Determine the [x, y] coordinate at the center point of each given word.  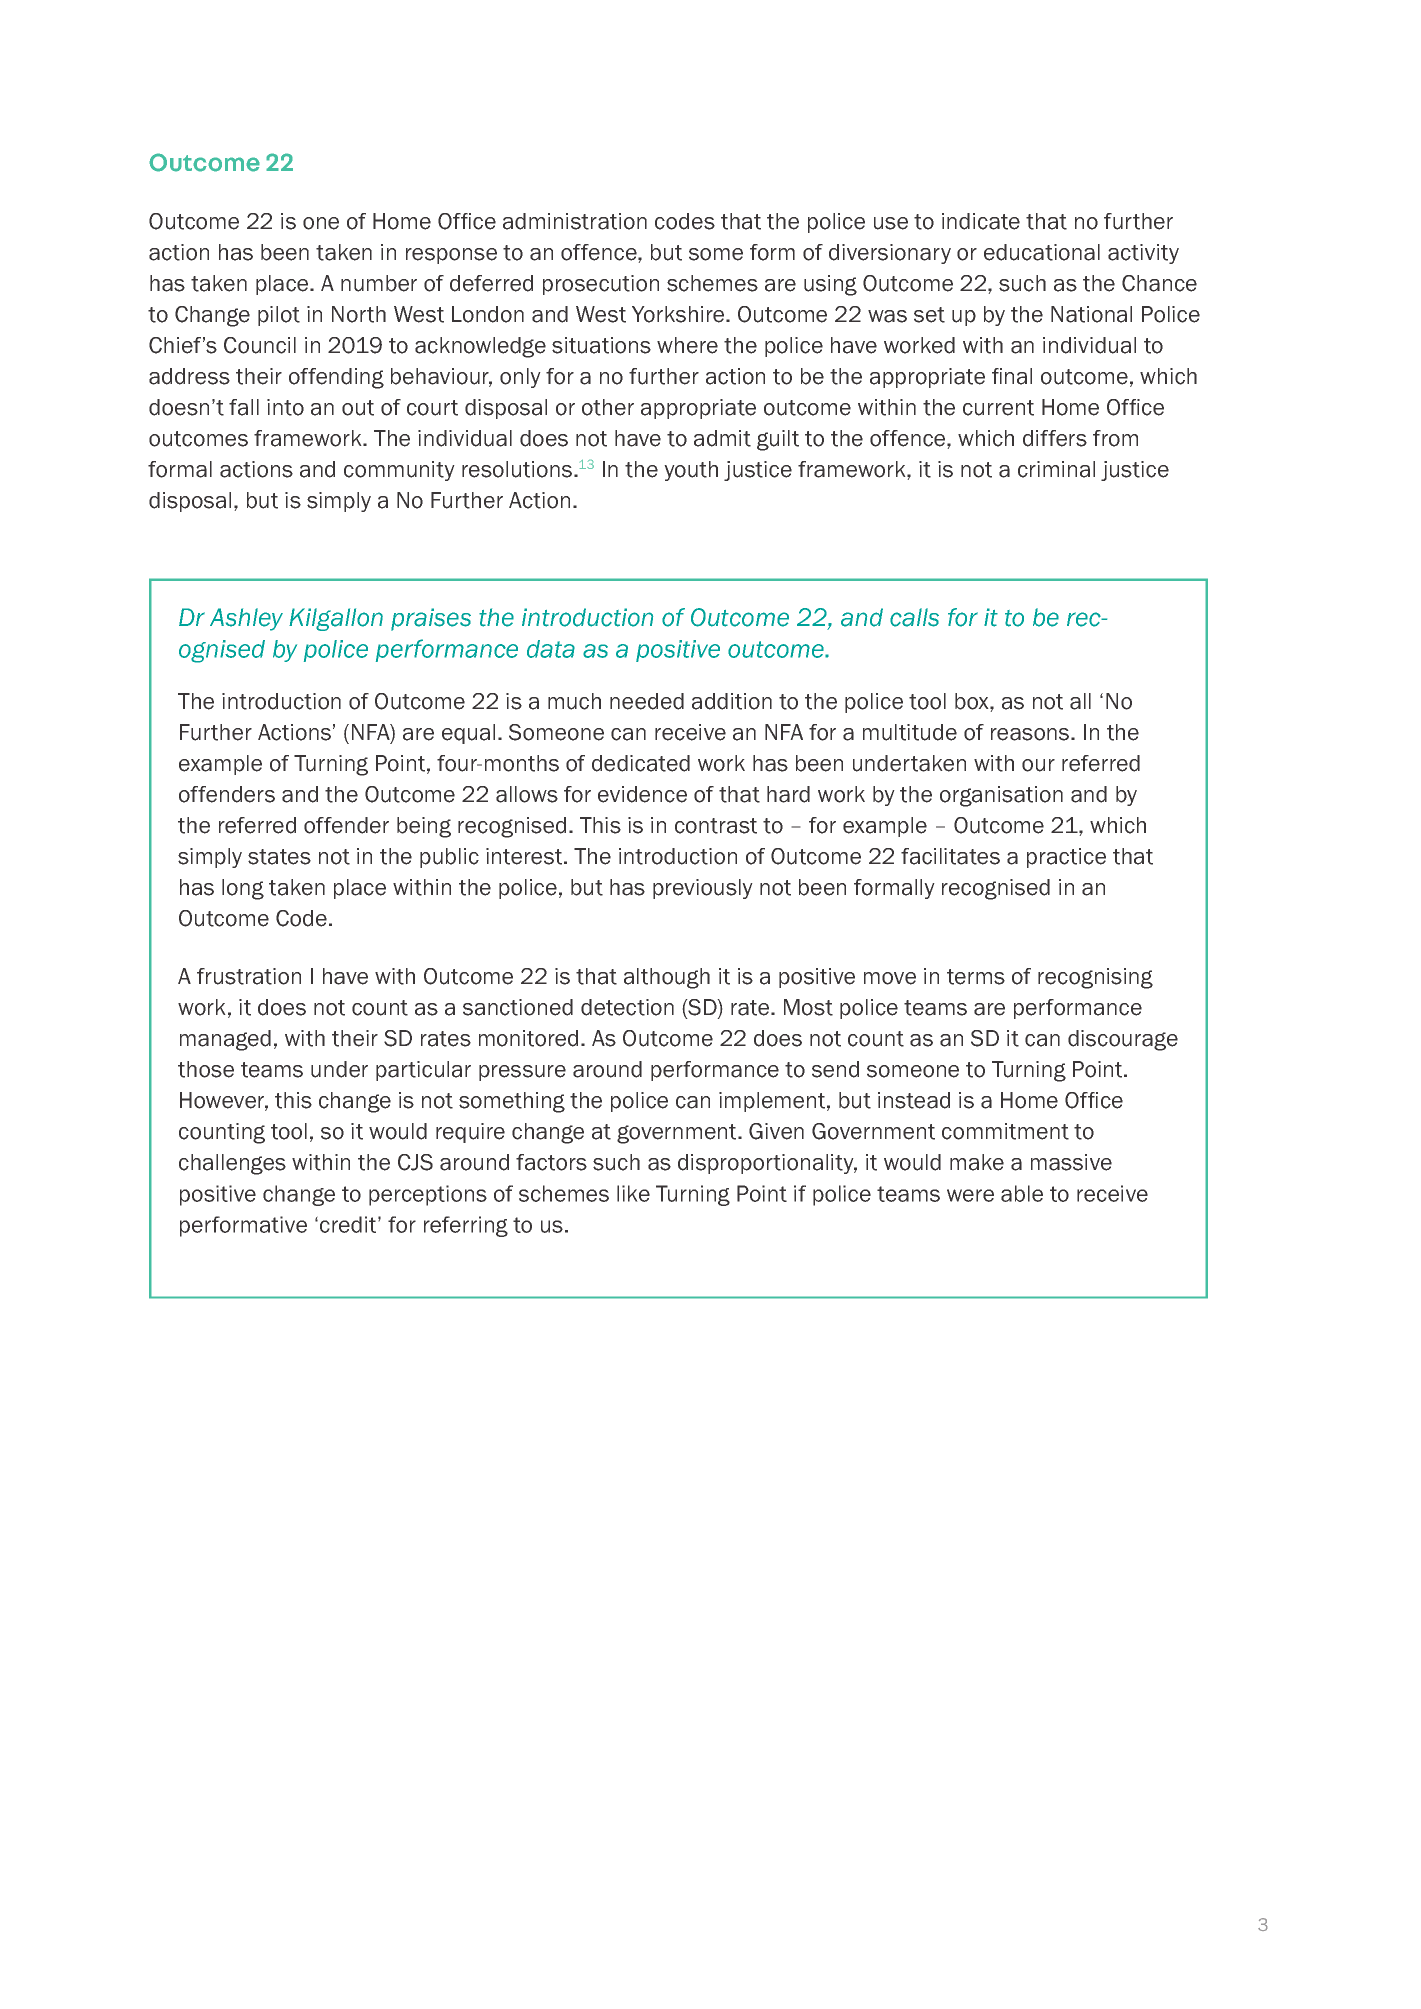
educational [1042, 252]
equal [468, 734]
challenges [232, 1164]
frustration [249, 976]
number [379, 283]
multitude [910, 732]
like [633, 1193]
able [1022, 1193]
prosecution [601, 285]
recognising [1095, 978]
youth [691, 471]
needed [647, 701]
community [399, 471]
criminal [1056, 469]
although [667, 978]
